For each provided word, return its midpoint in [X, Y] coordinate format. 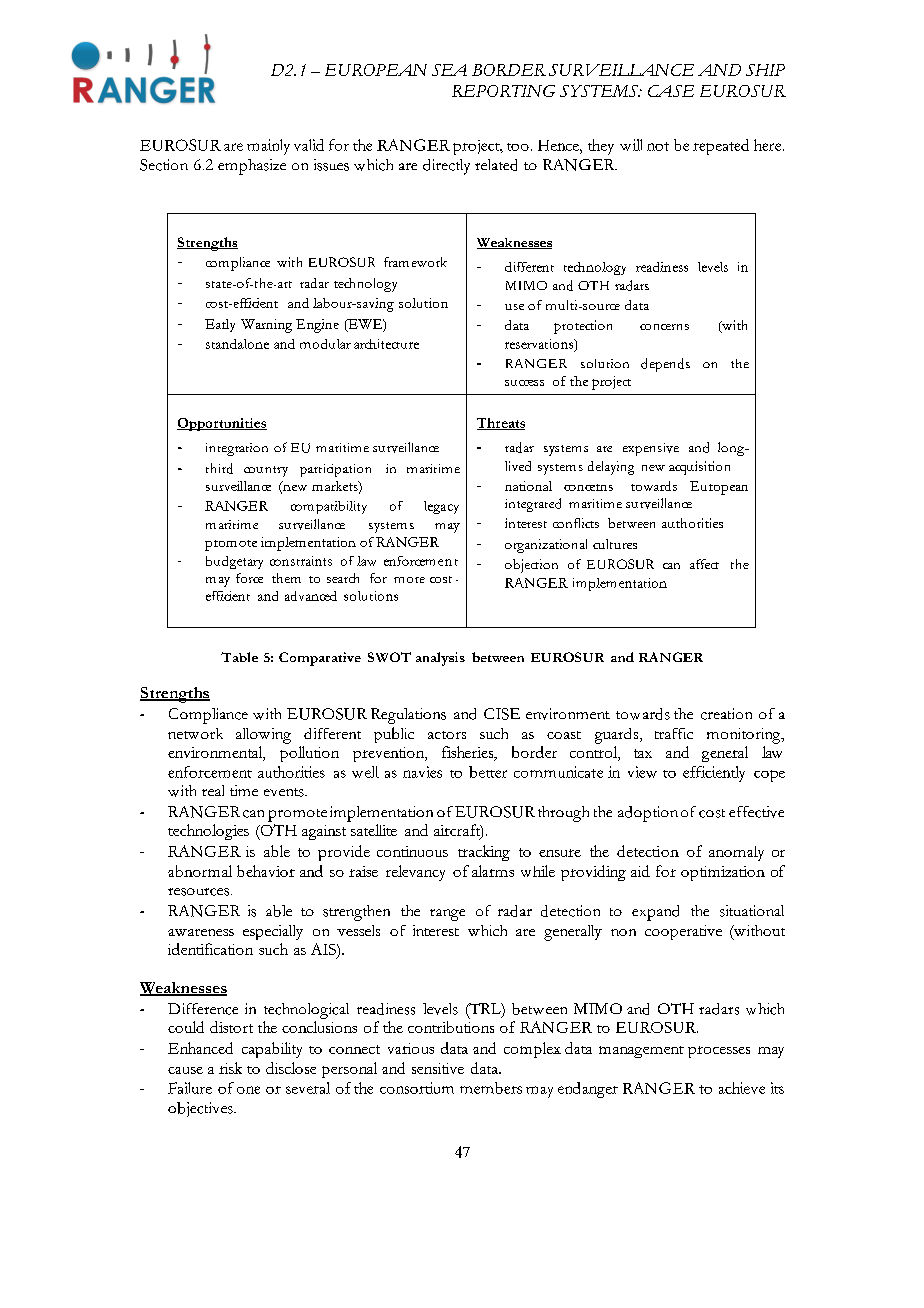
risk [230, 1068]
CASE [671, 91]
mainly [268, 147]
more [409, 580]
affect [704, 564]
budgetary [234, 562]
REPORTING [503, 91]
